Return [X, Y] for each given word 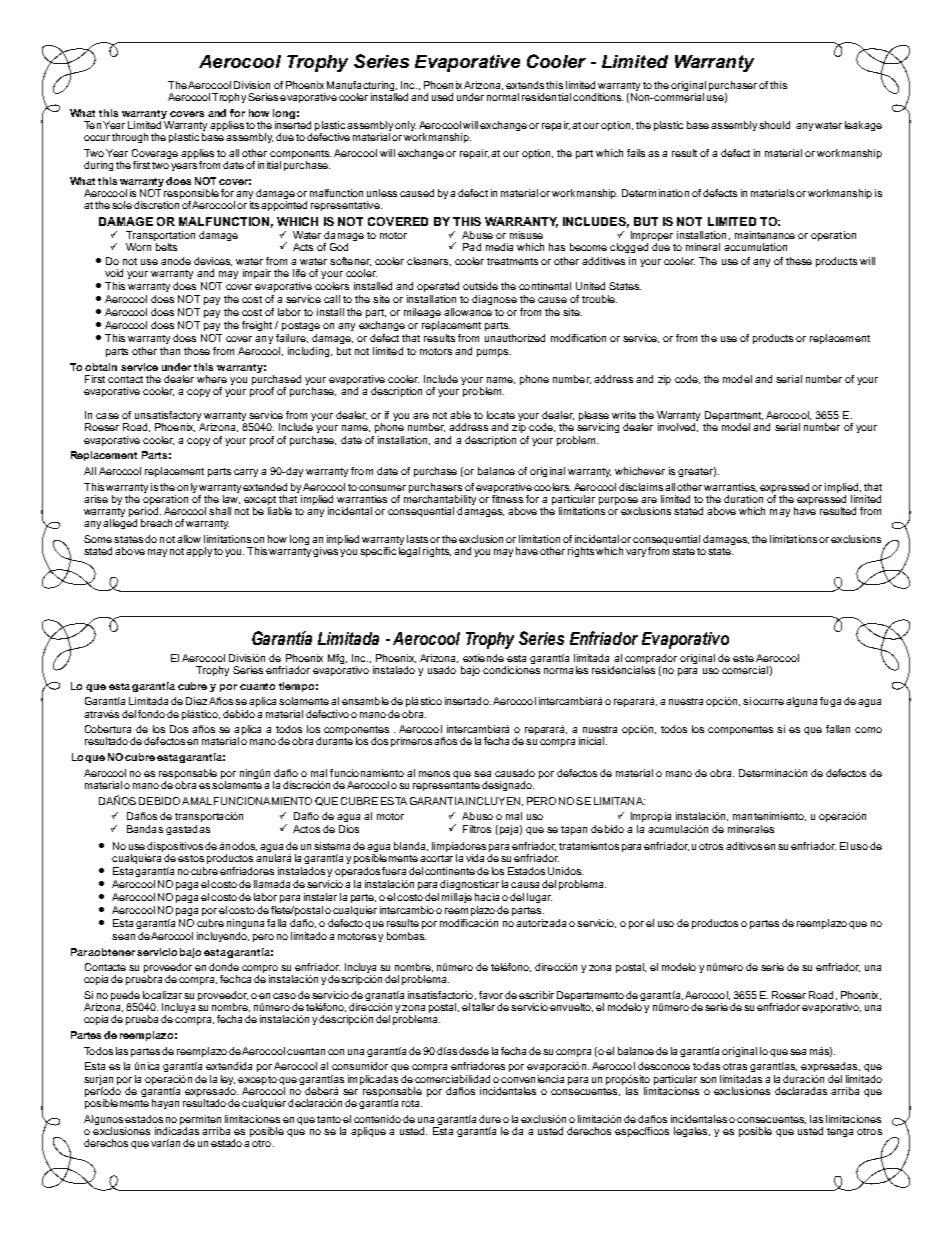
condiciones [511, 670]
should [774, 125]
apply [199, 552]
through [130, 138]
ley [228, 1080]
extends [525, 85]
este [743, 658]
